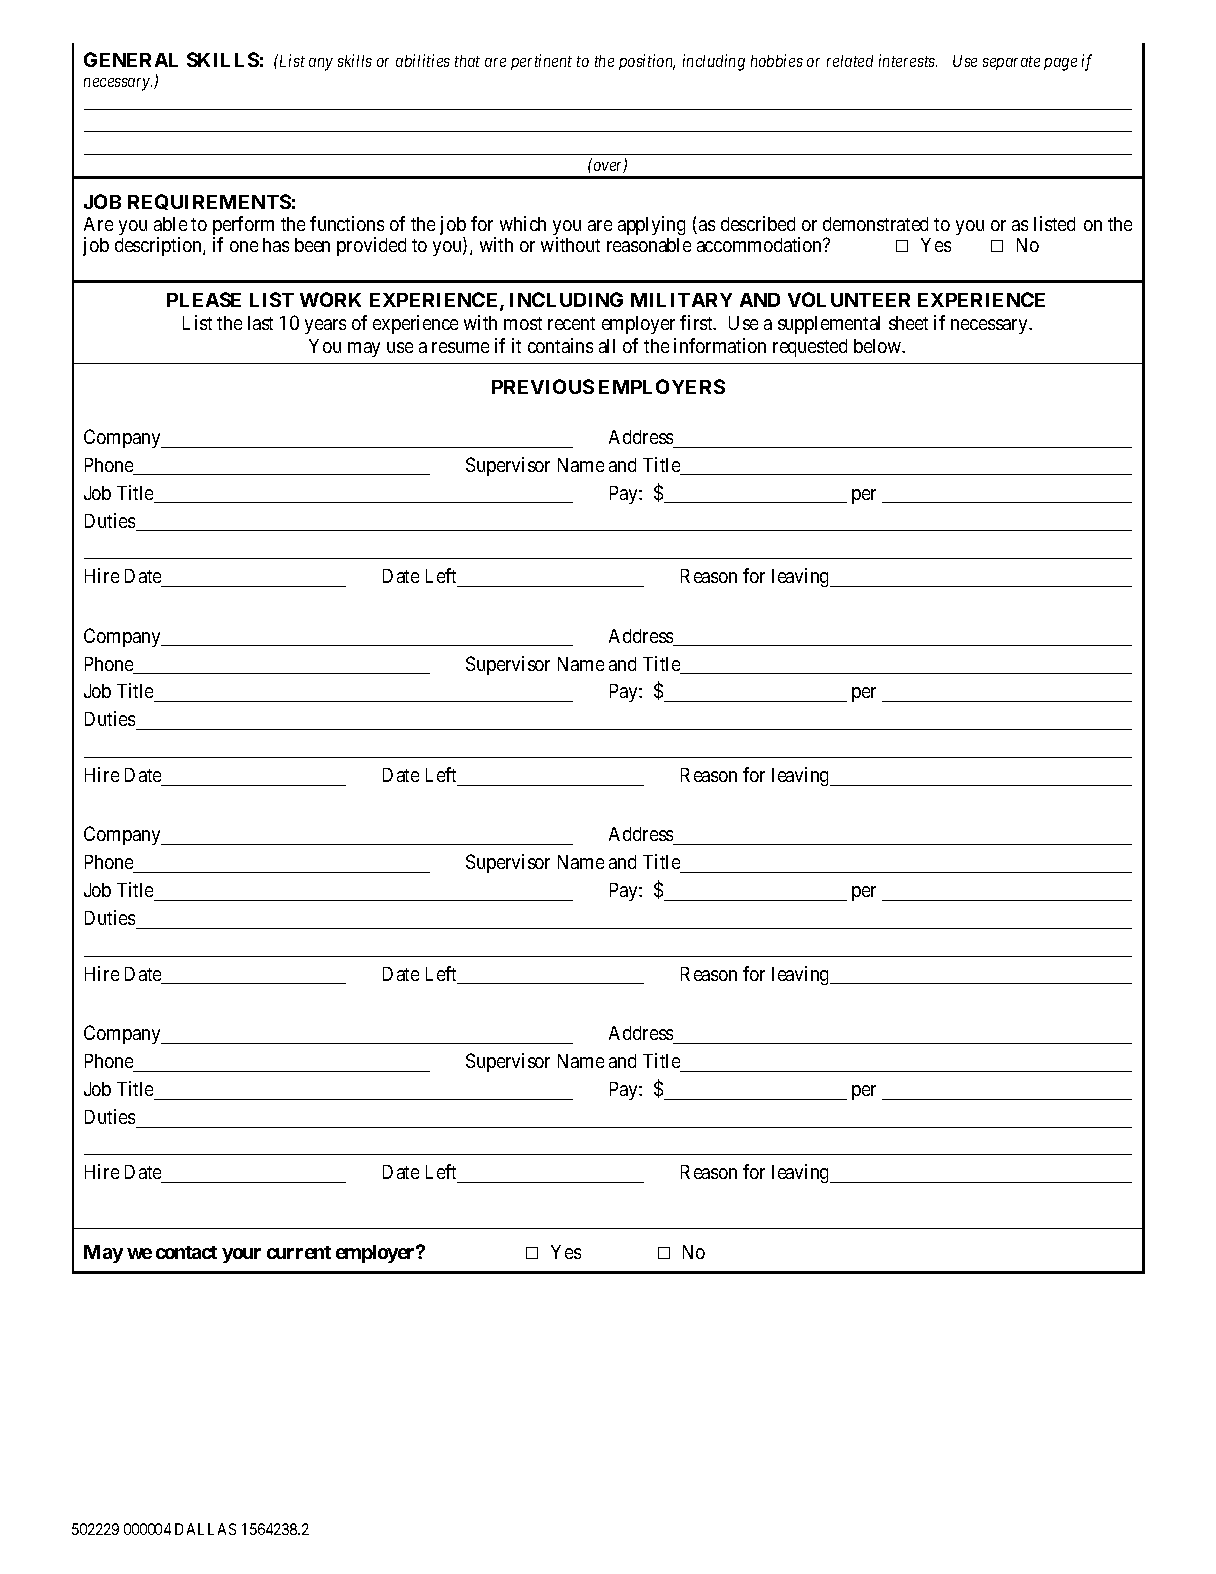  I want to click on interests, so click(908, 60).
